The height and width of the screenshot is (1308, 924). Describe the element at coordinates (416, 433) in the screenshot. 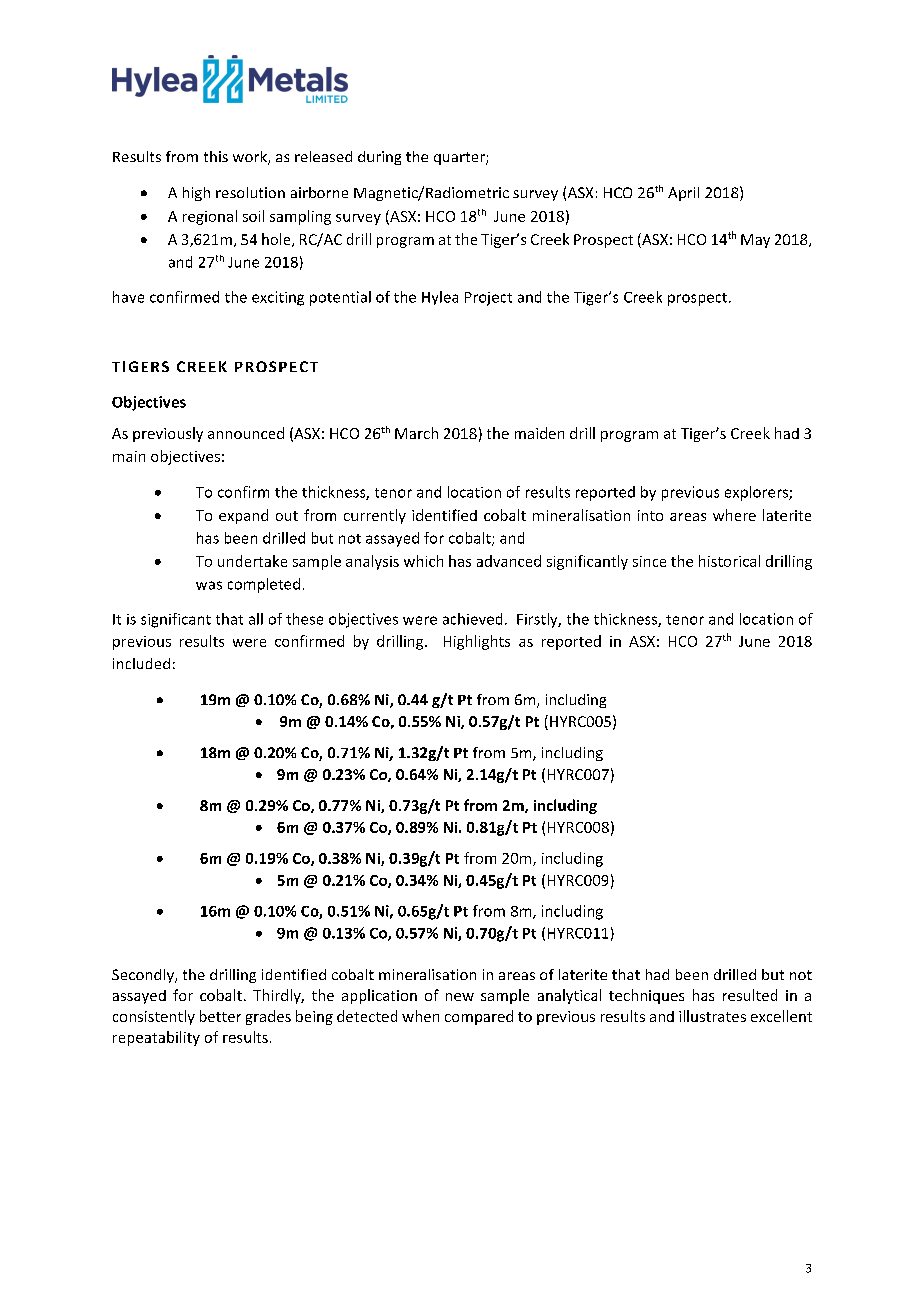

I see `March` at that location.
